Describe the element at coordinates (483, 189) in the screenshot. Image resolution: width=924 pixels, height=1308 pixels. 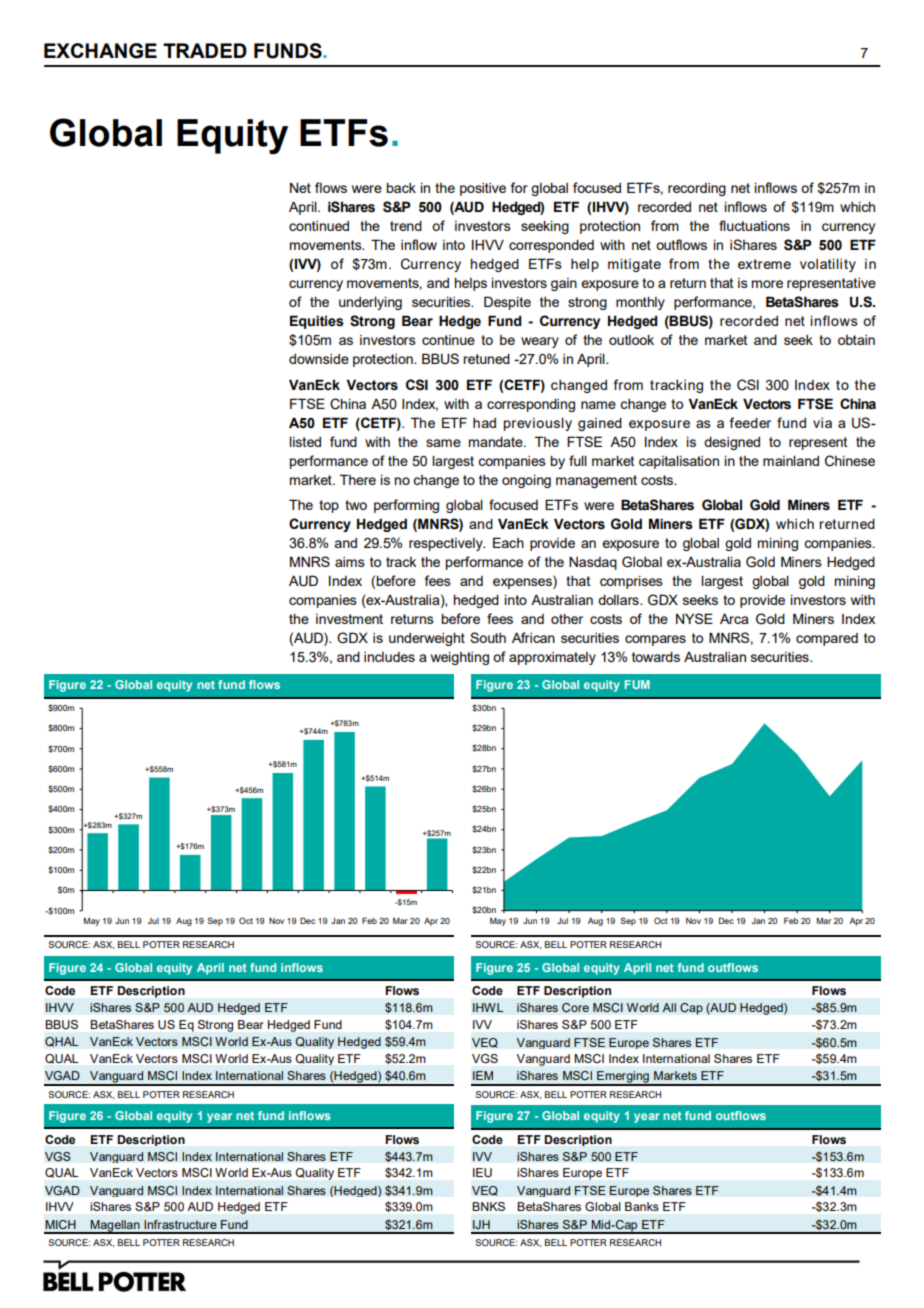
I see `positive` at that location.
